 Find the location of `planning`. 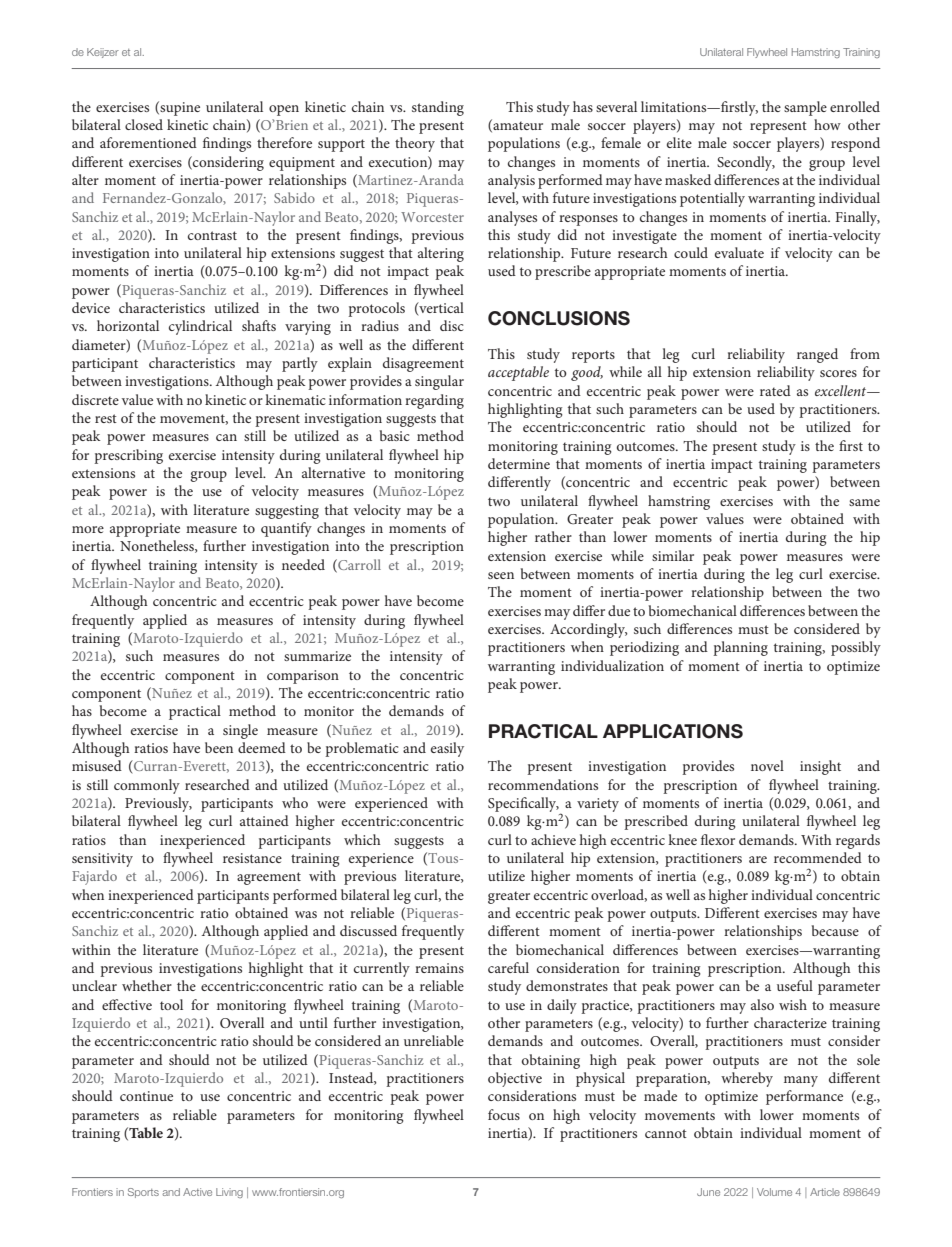

planning is located at coordinates (740, 648).
